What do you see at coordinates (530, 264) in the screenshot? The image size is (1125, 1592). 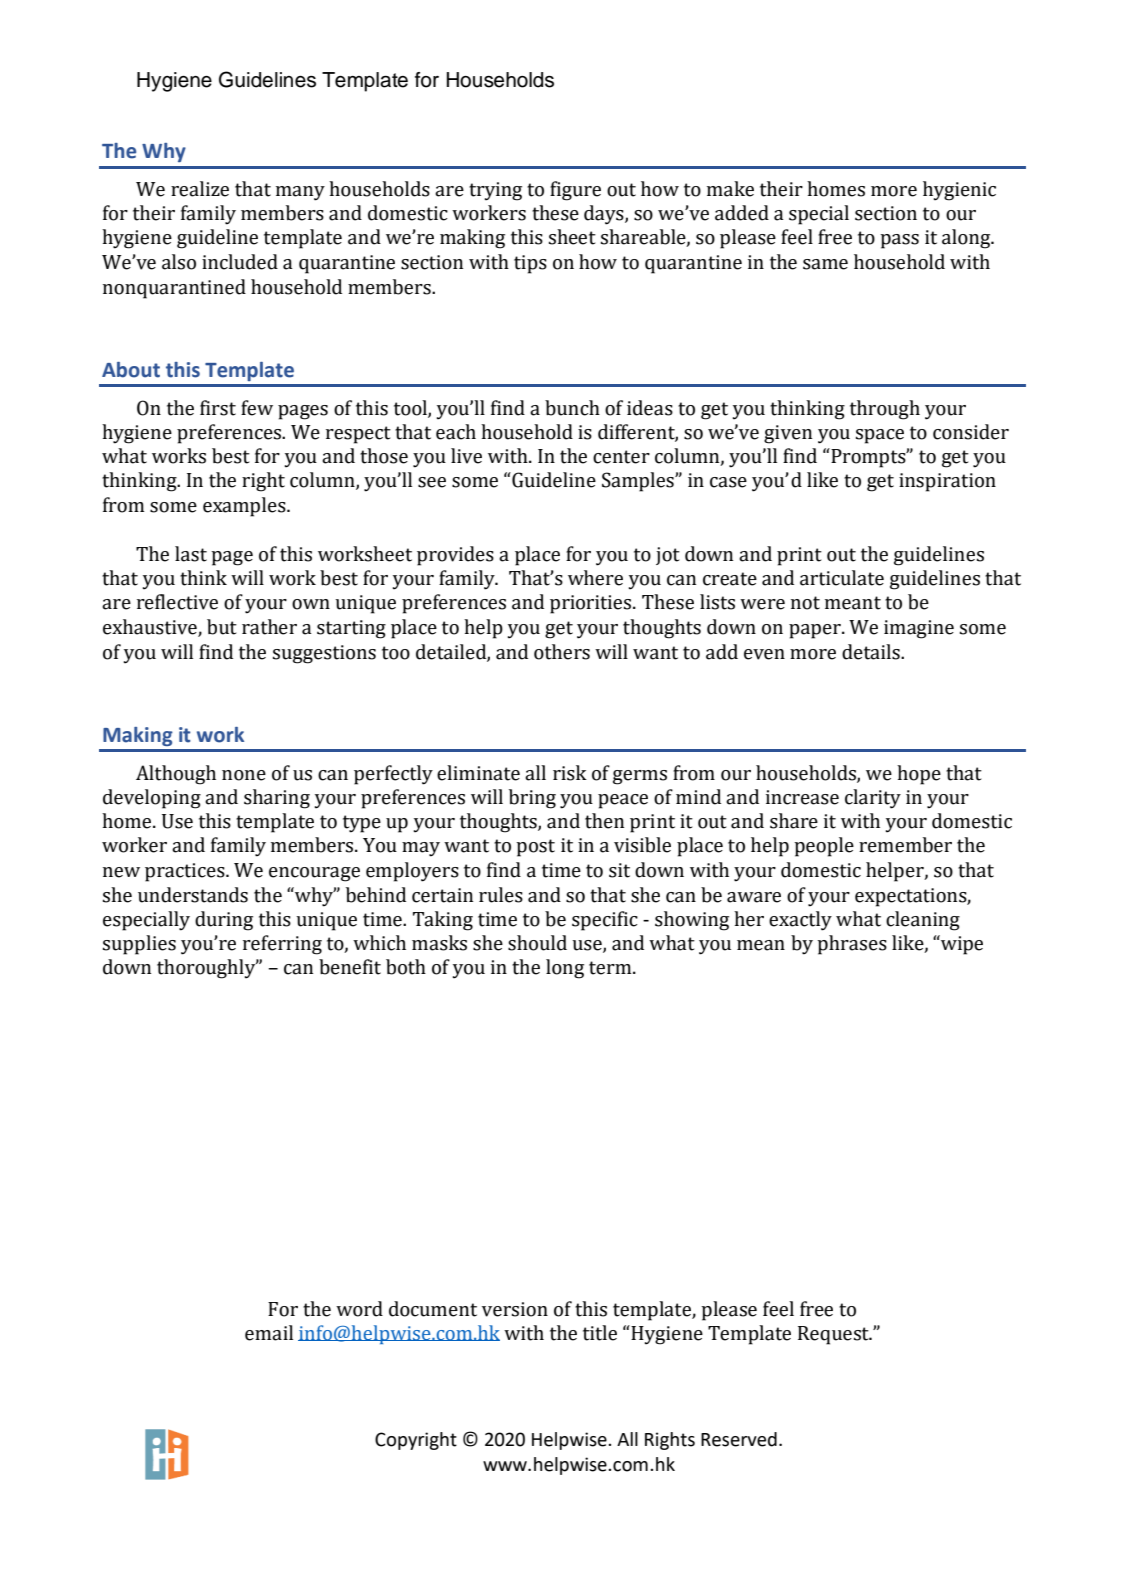 I see `tips` at bounding box center [530, 264].
